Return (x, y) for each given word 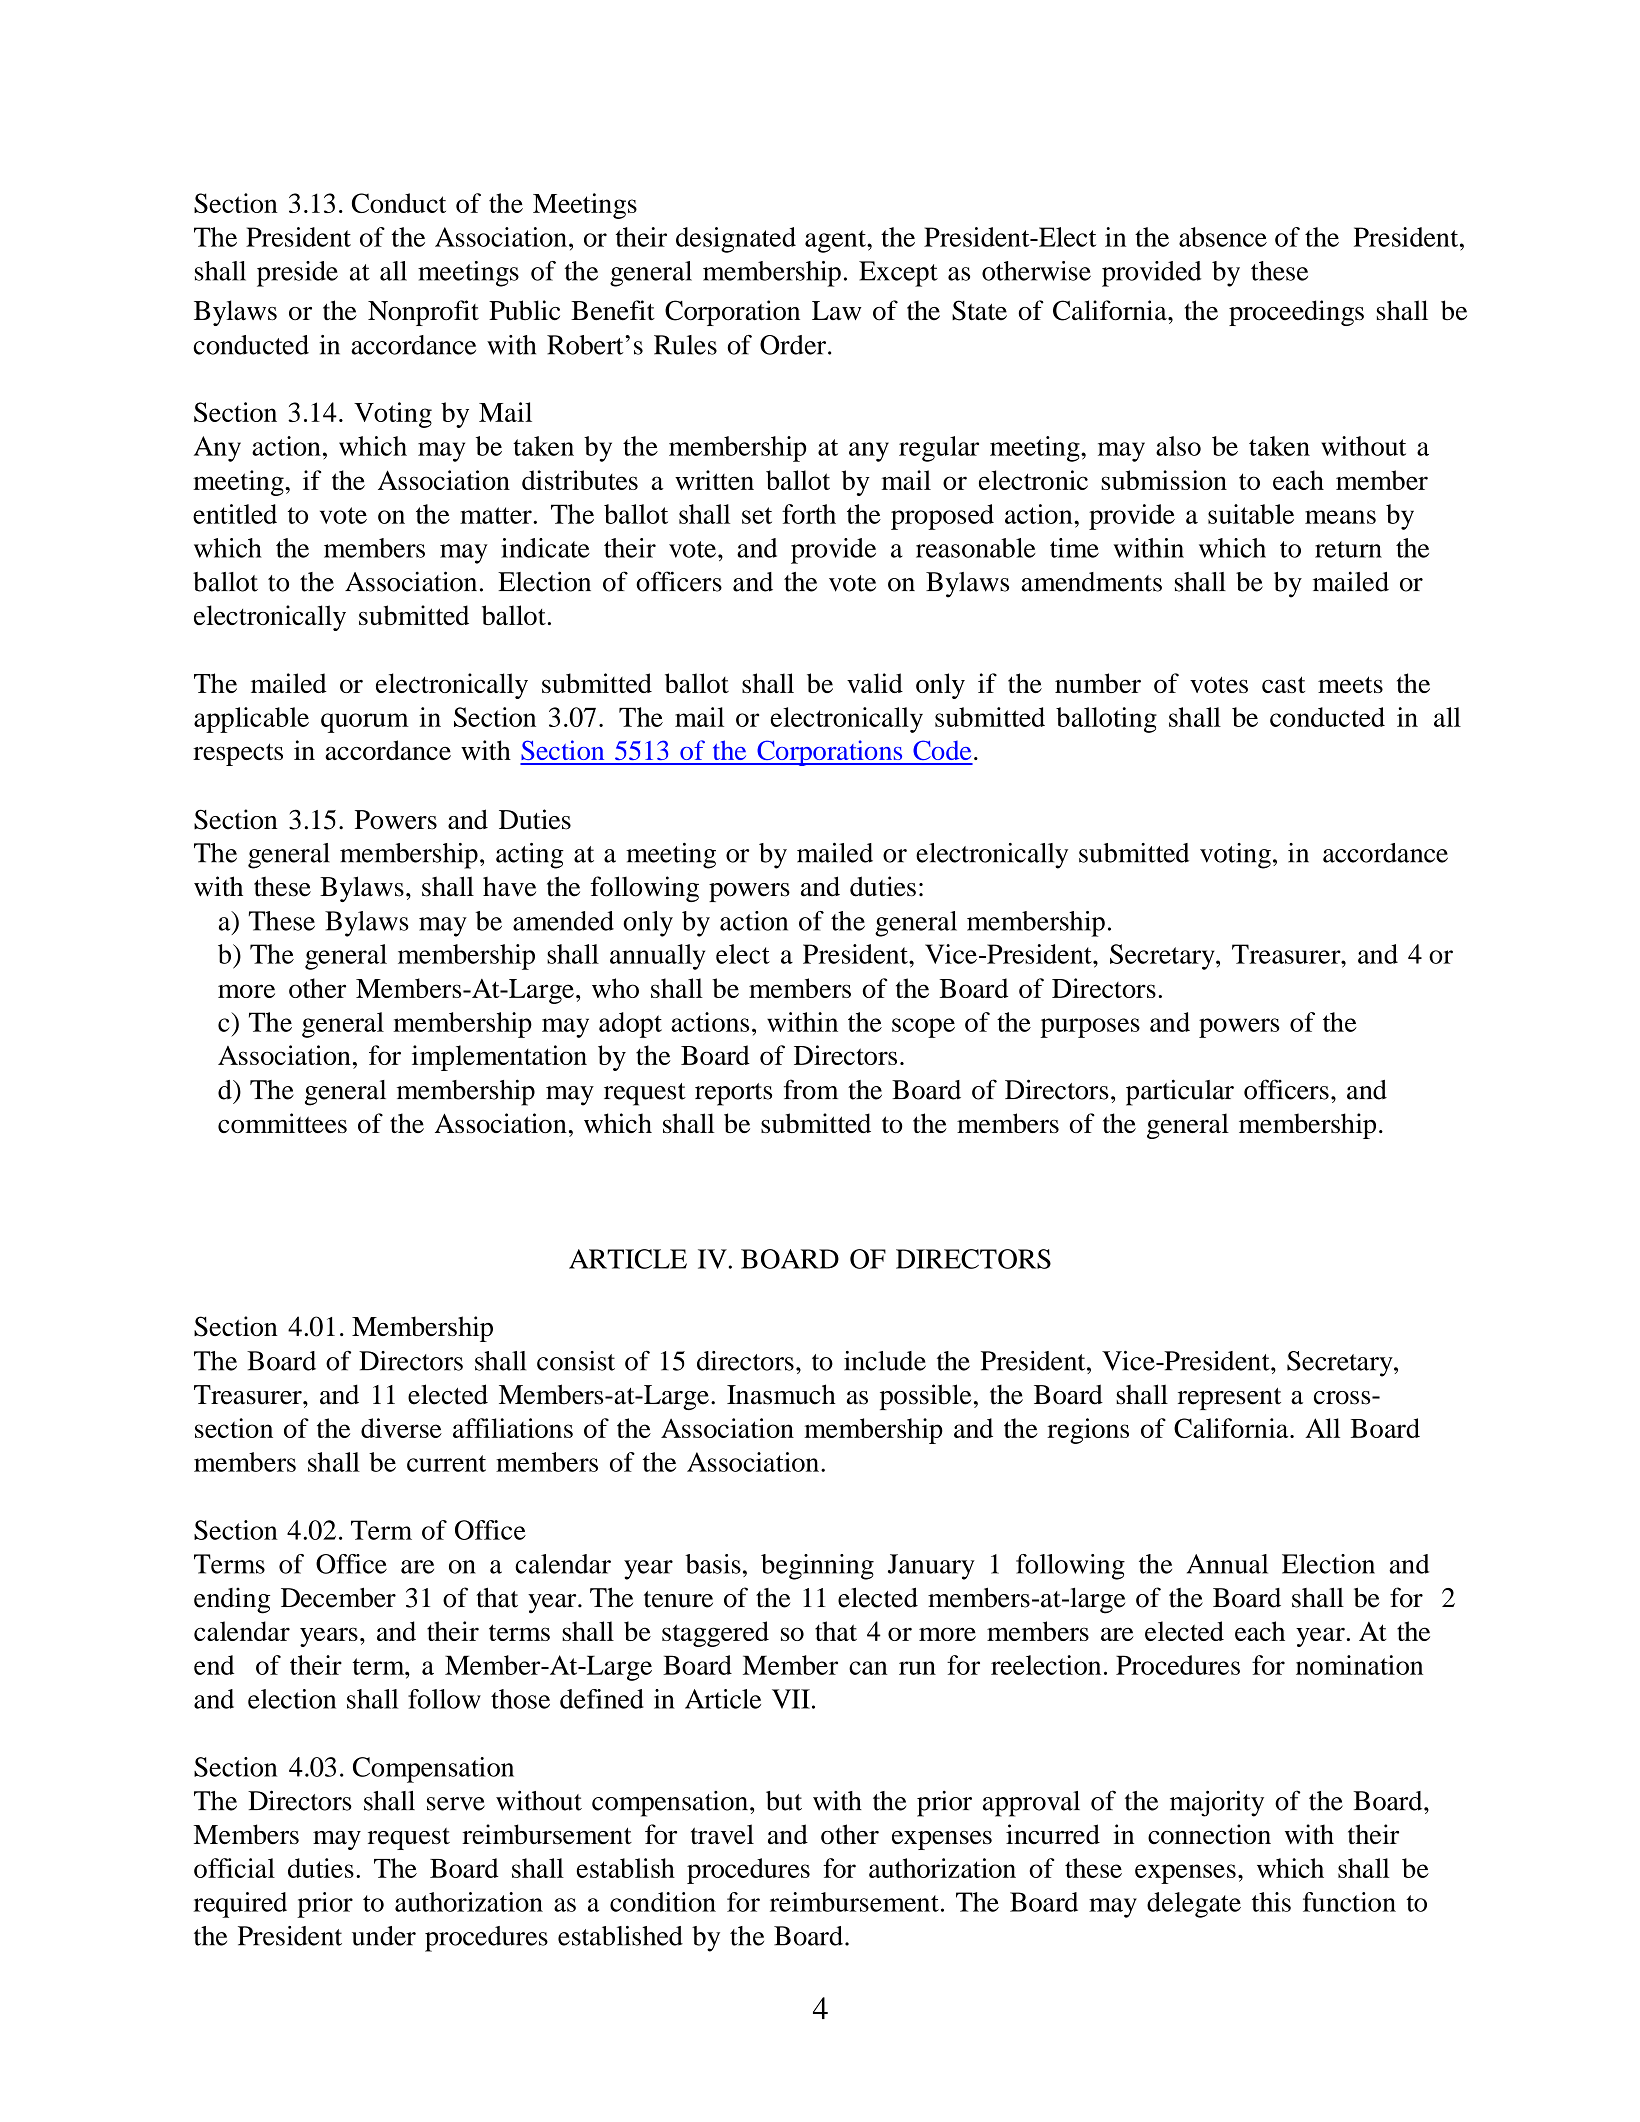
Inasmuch (781, 1394)
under (384, 1936)
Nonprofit (423, 313)
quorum (365, 723)
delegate (1194, 1905)
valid (875, 683)
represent (1229, 1399)
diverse (401, 1428)
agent (836, 241)
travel (722, 1834)
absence (1223, 237)
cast (1283, 684)
